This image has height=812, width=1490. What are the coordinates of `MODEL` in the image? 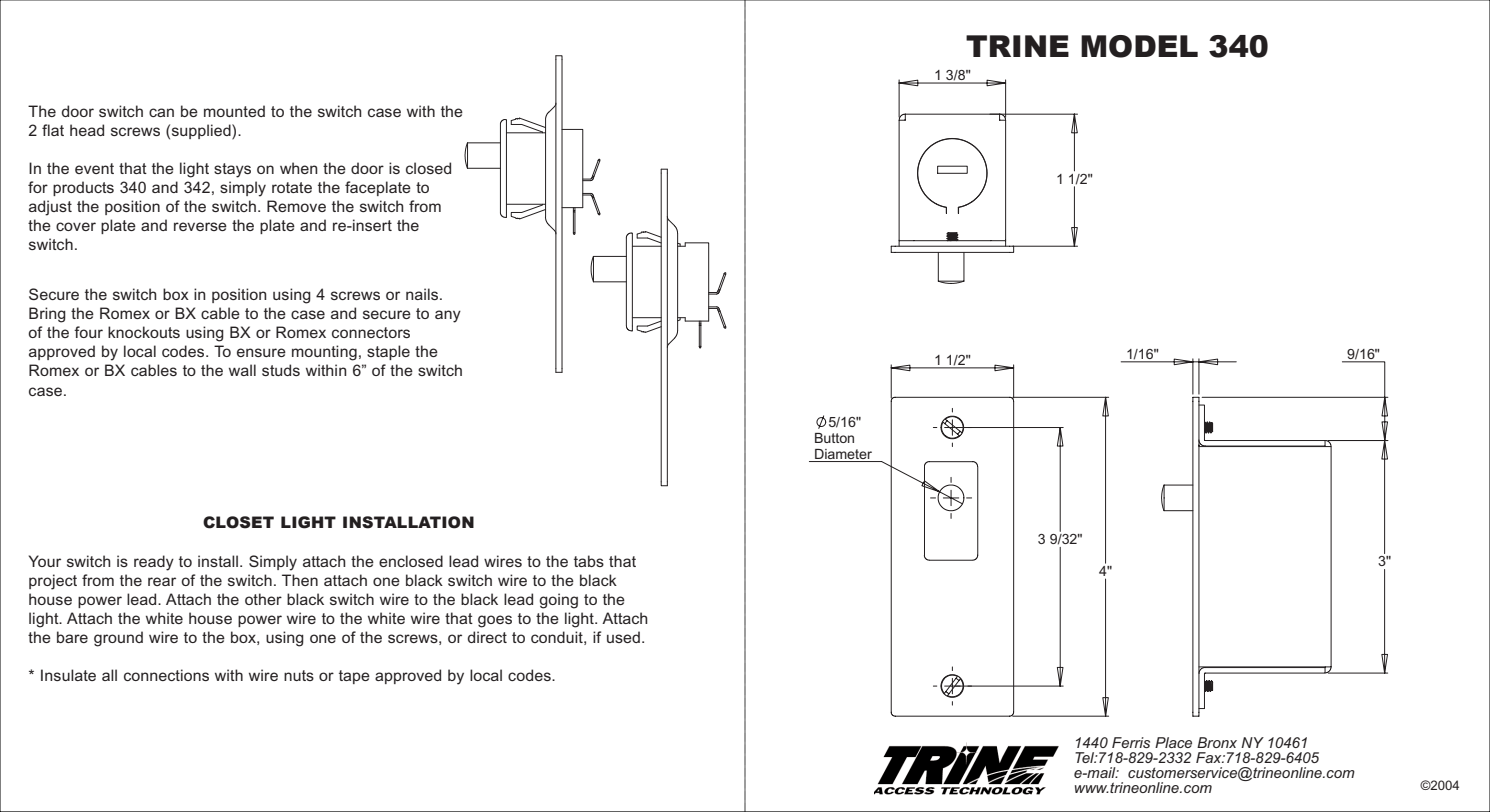 It's located at (1139, 46).
